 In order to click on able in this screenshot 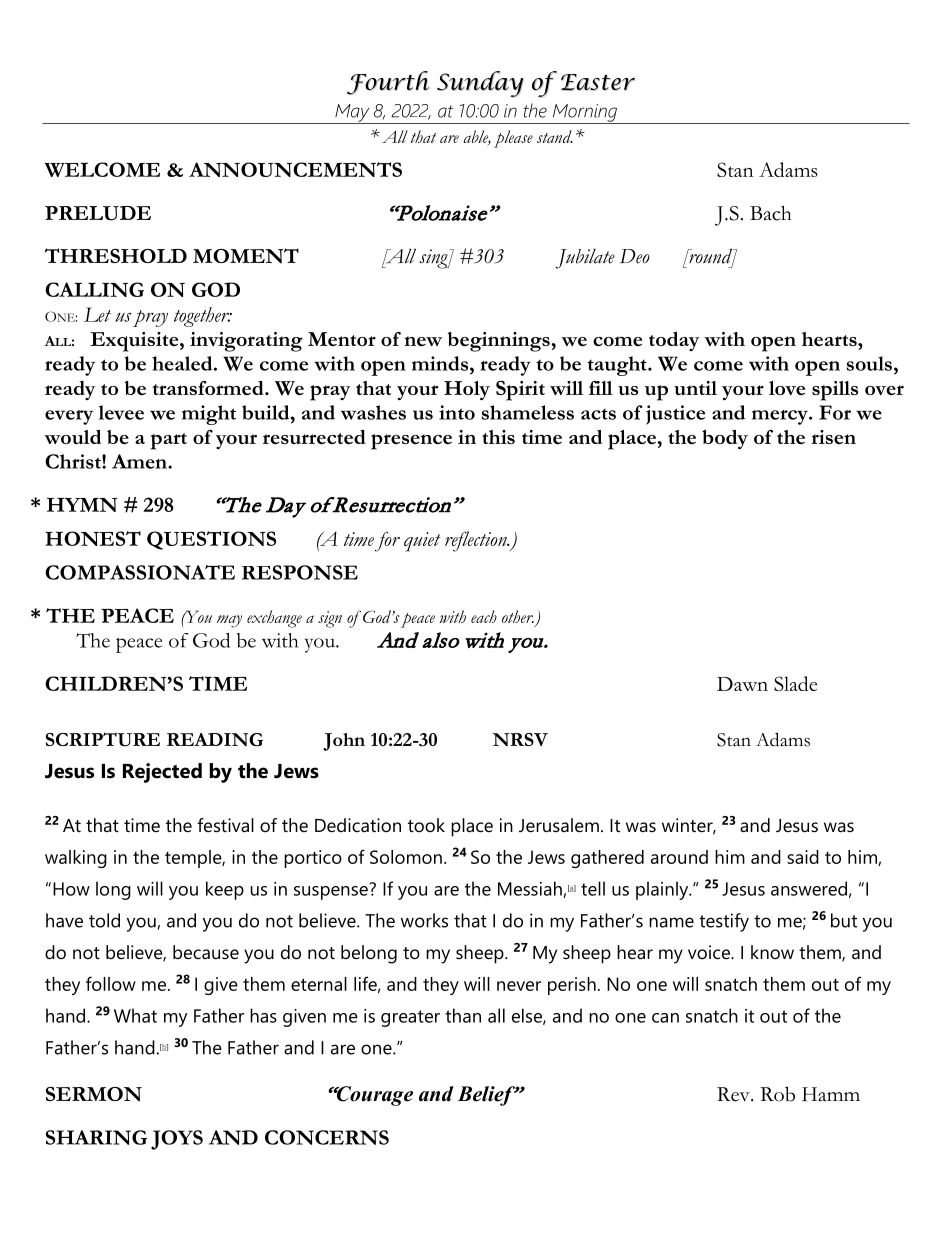, I will do `click(477, 137)`.
